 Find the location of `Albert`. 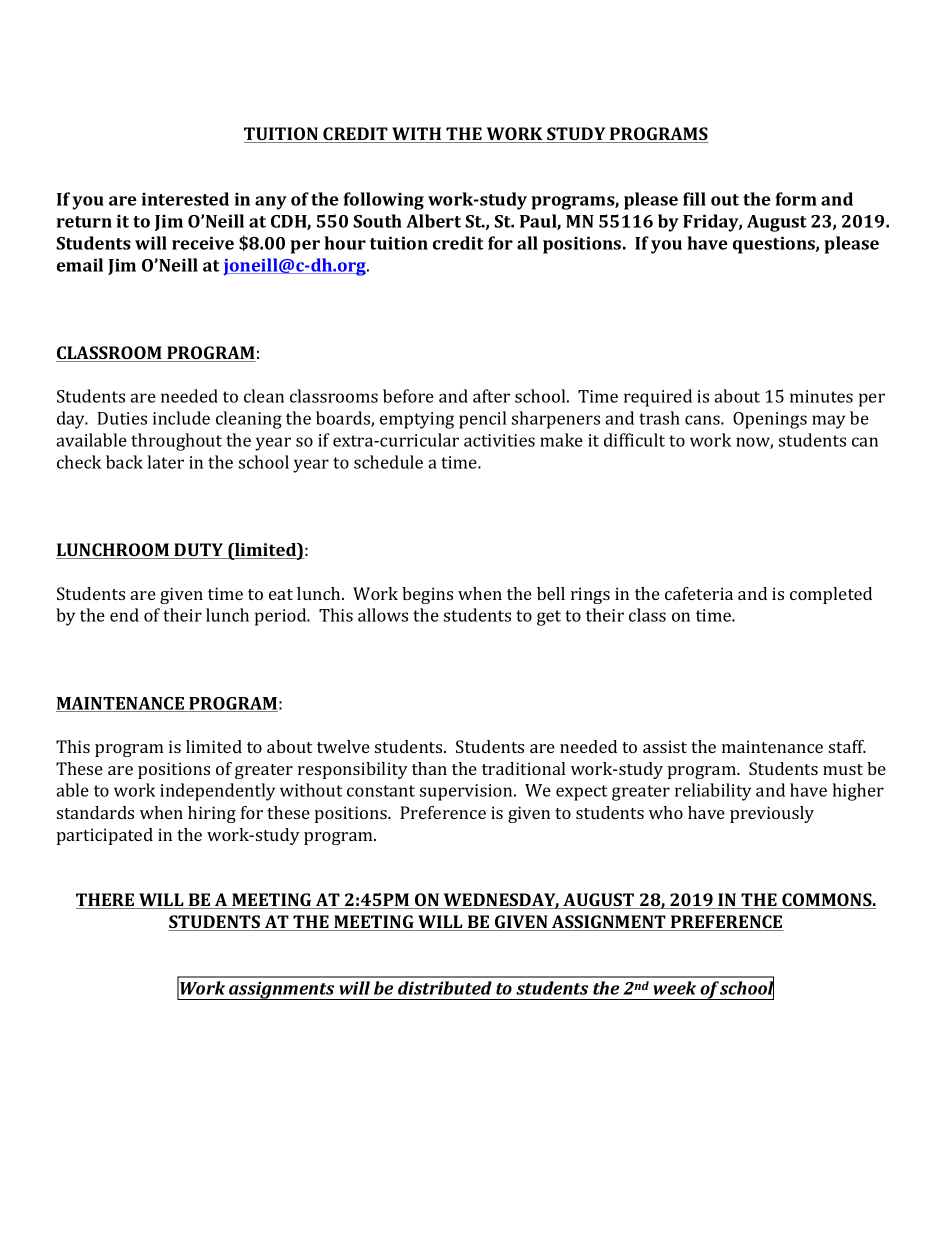

Albert is located at coordinates (433, 221).
